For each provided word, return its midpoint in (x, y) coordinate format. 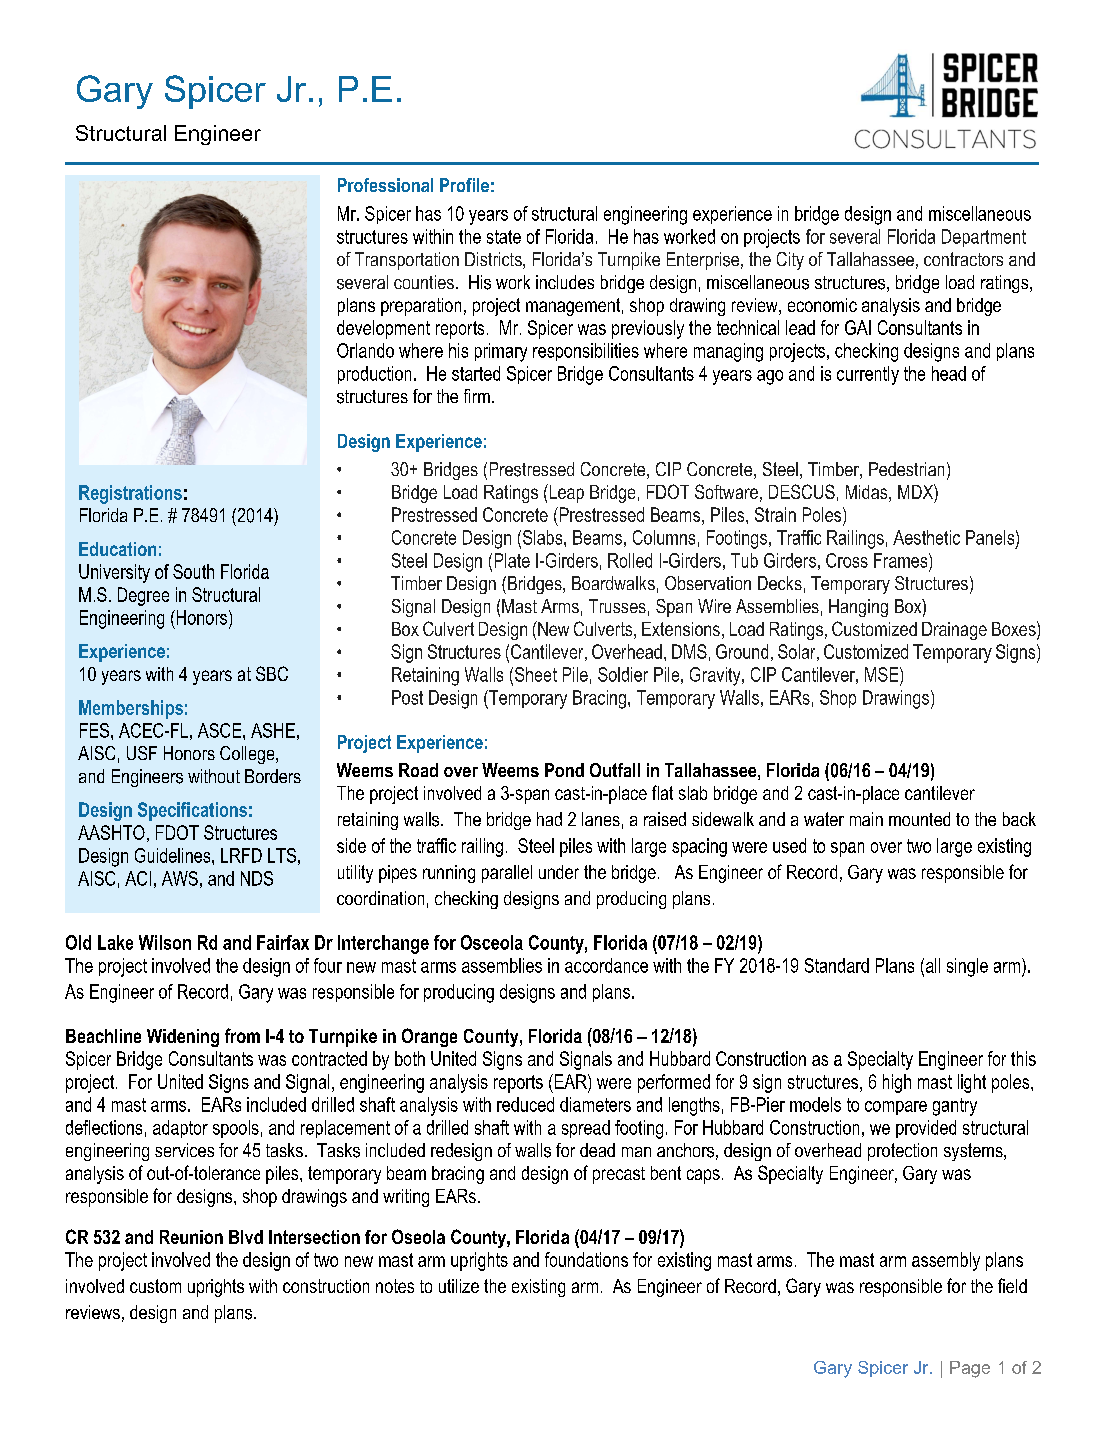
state (504, 237)
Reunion (191, 1237)
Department (984, 238)
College (248, 755)
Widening (183, 1038)
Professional (385, 185)
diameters (595, 1104)
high (897, 1083)
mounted (919, 819)
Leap (565, 493)
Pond (564, 770)
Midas (868, 493)
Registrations (130, 494)
